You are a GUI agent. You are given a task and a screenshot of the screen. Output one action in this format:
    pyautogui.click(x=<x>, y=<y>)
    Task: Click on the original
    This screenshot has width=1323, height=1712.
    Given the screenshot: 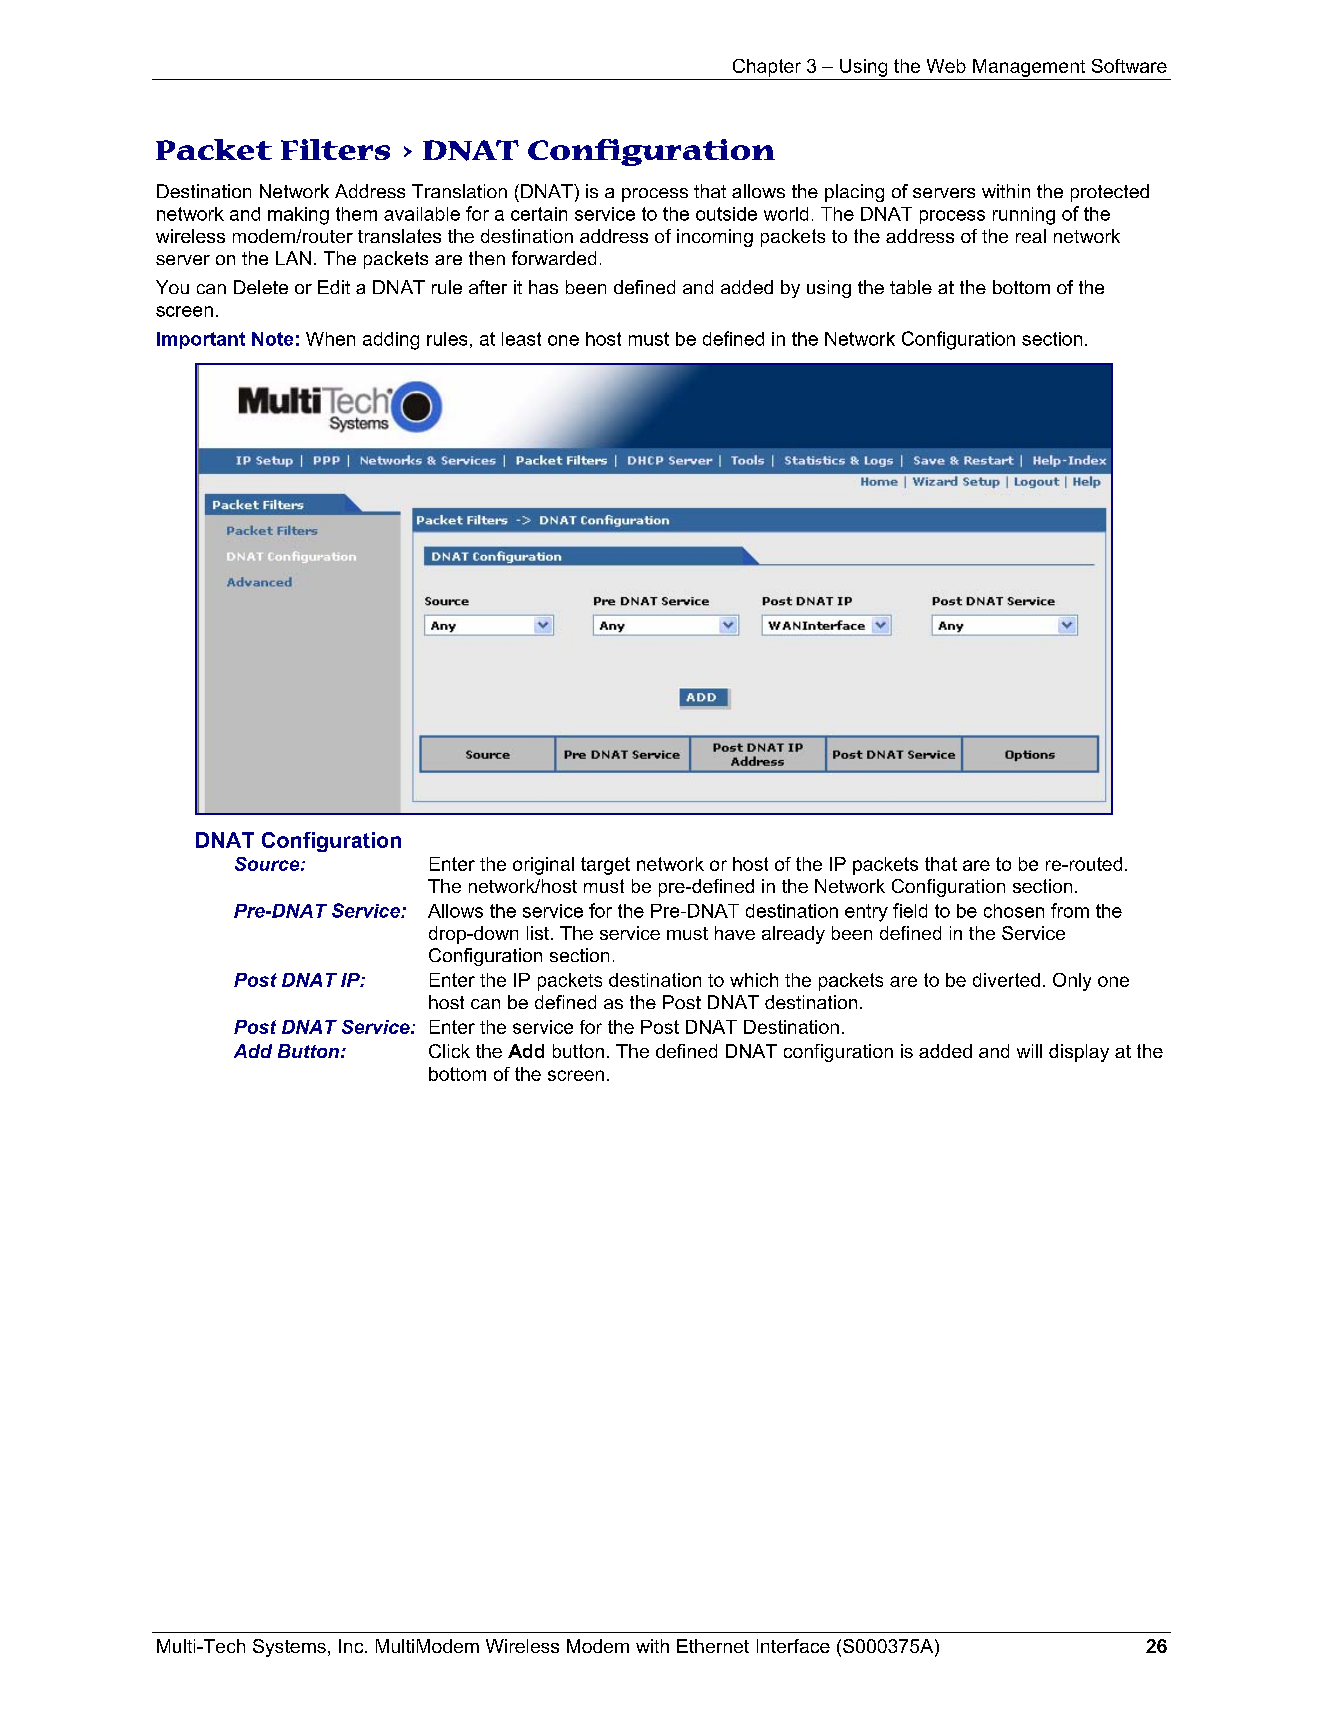 What is the action you would take?
    pyautogui.click(x=543, y=866)
